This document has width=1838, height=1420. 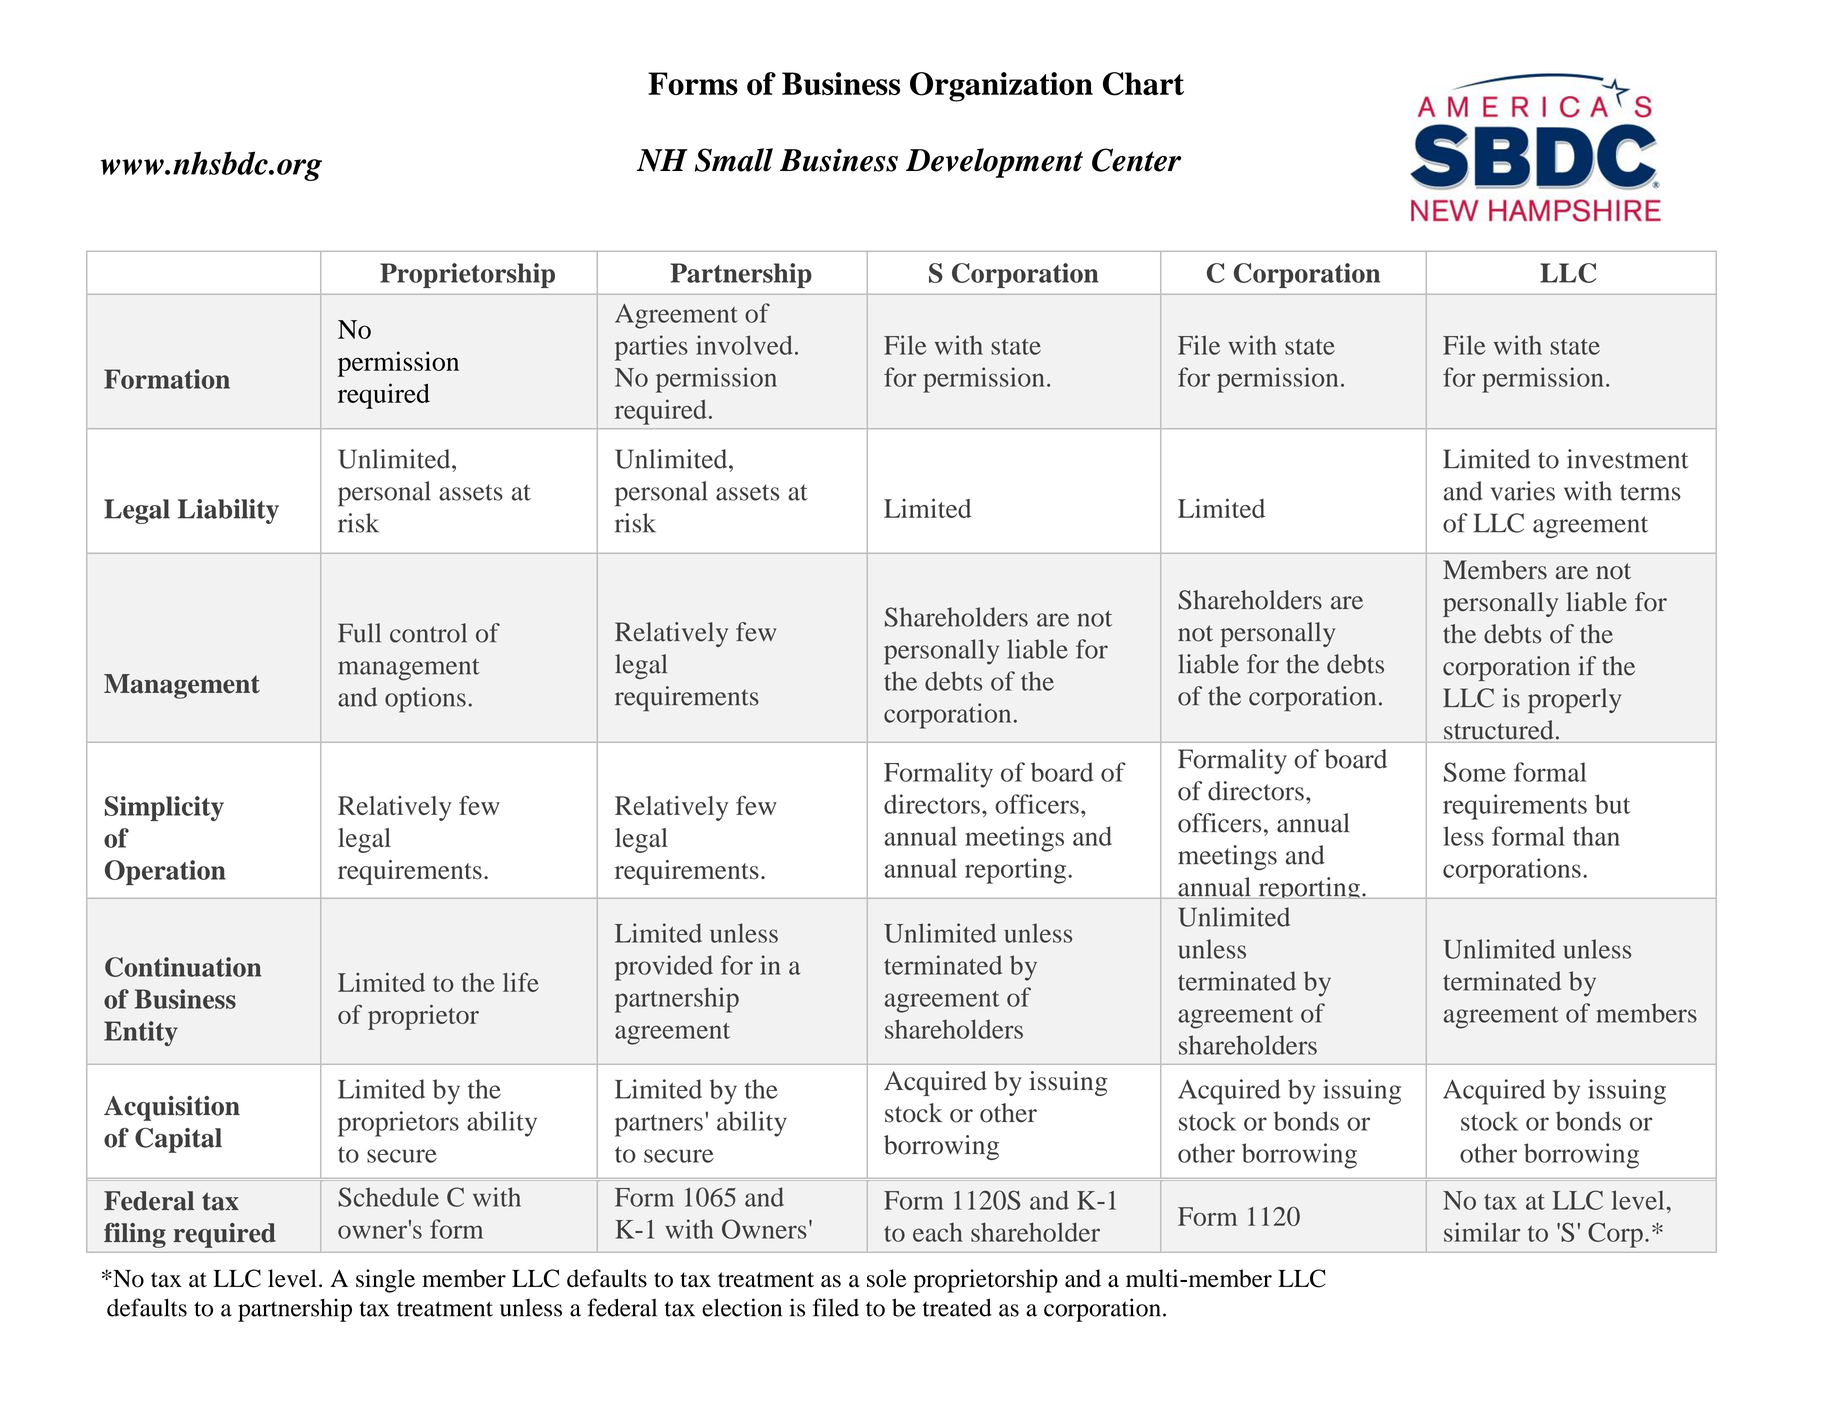 I want to click on structured, so click(x=1499, y=730).
